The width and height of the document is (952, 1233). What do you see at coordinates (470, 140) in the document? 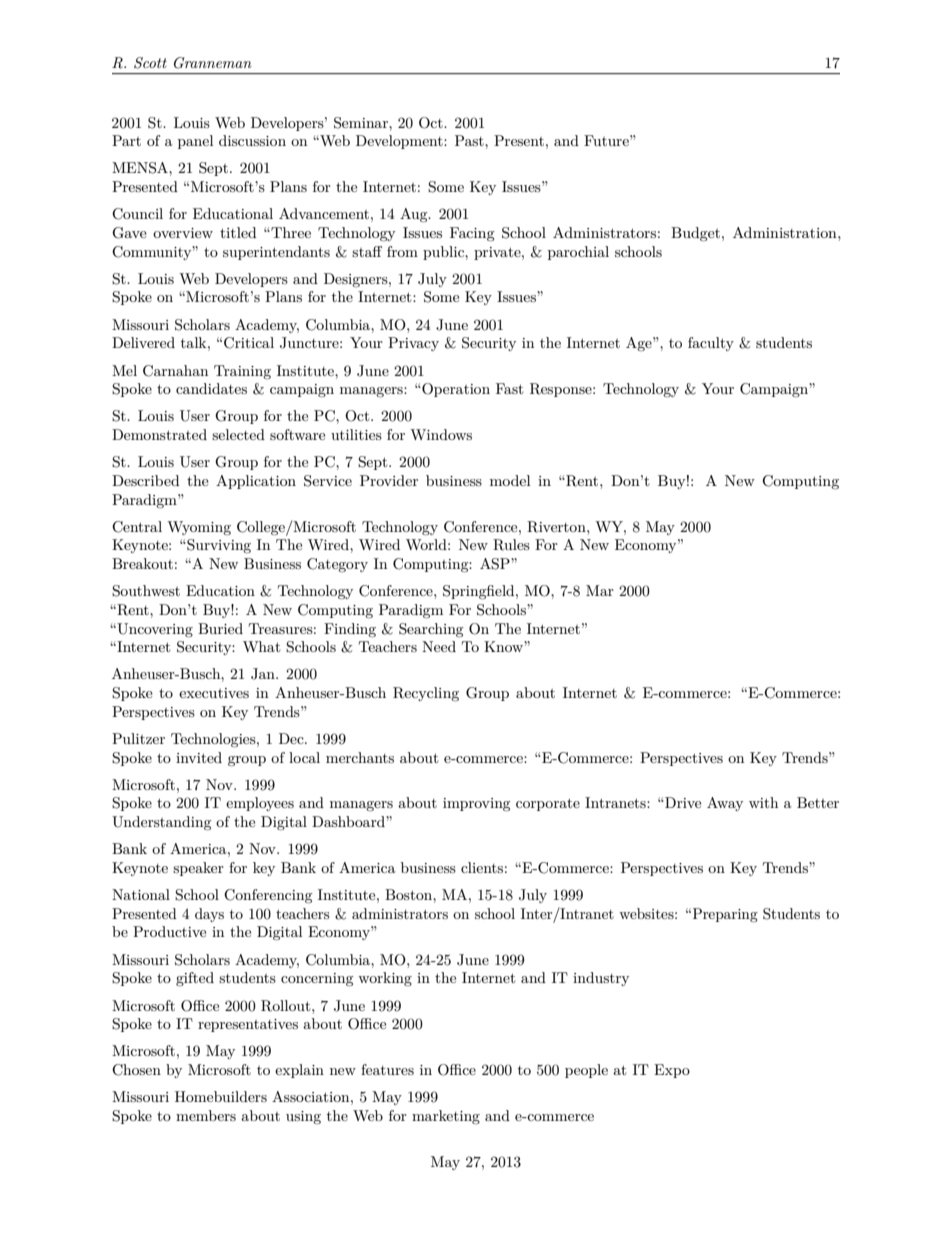
I see `Past` at bounding box center [470, 140].
